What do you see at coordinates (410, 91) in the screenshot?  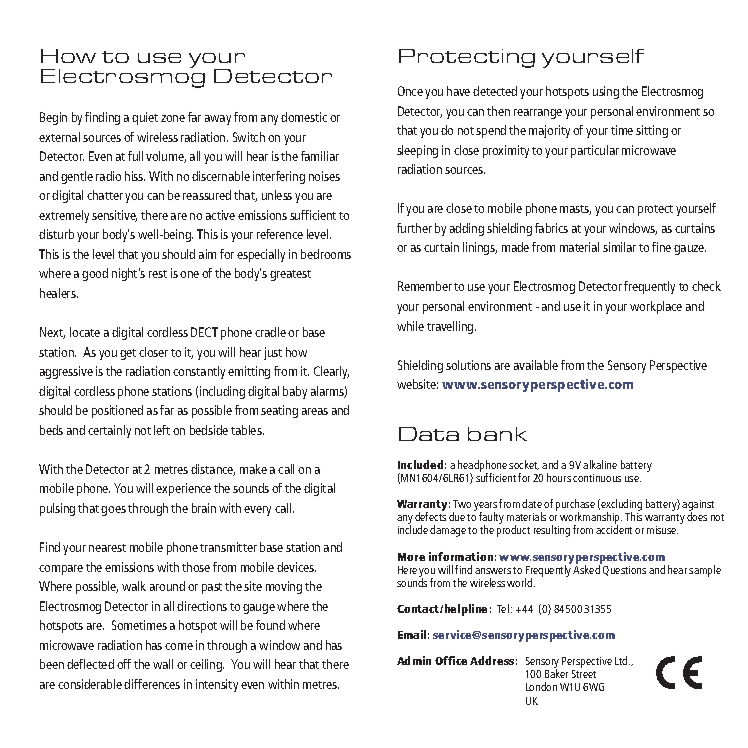 I see `Once` at bounding box center [410, 91].
